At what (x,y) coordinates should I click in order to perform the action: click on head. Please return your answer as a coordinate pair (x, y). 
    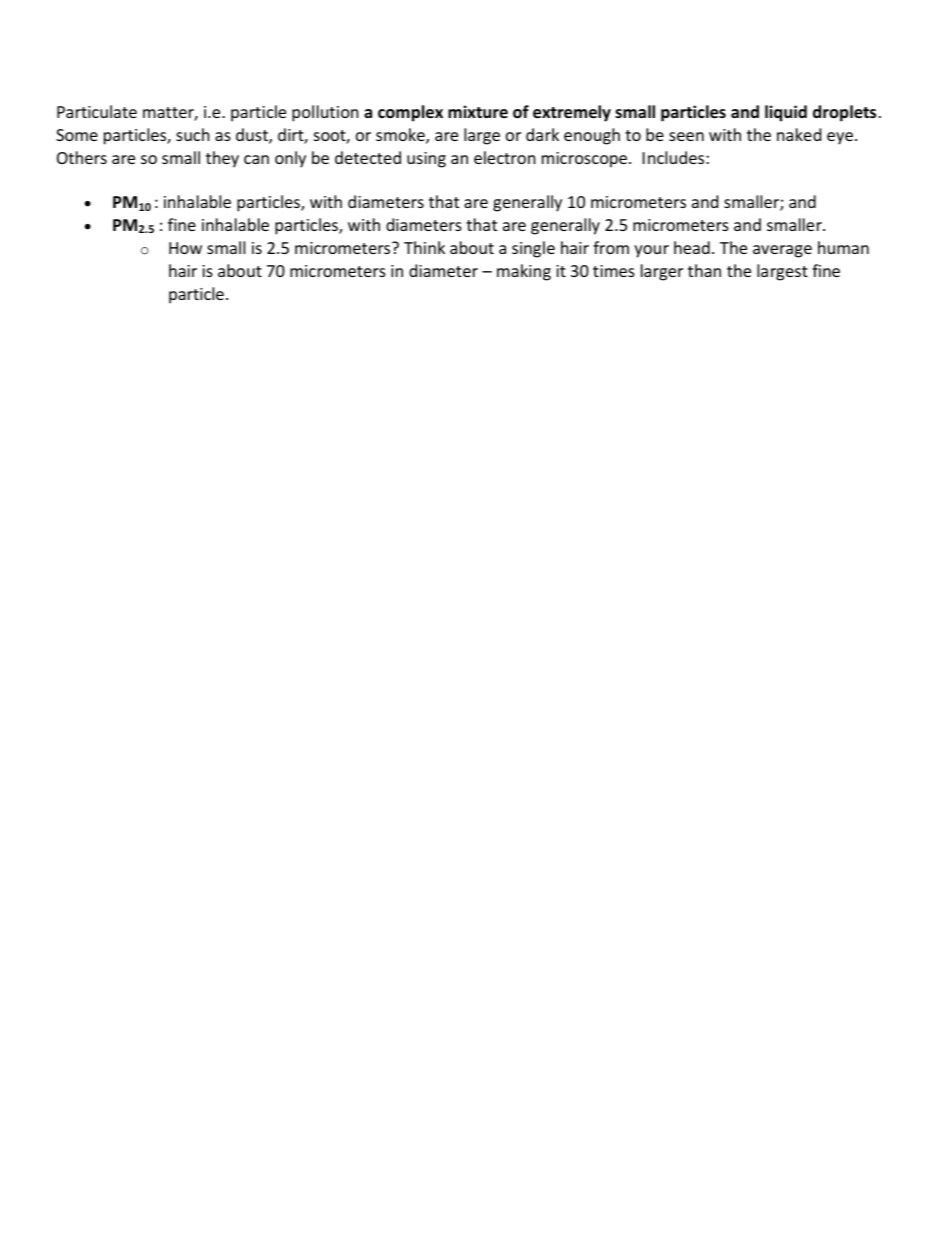
    Looking at the image, I should click on (692, 247).
